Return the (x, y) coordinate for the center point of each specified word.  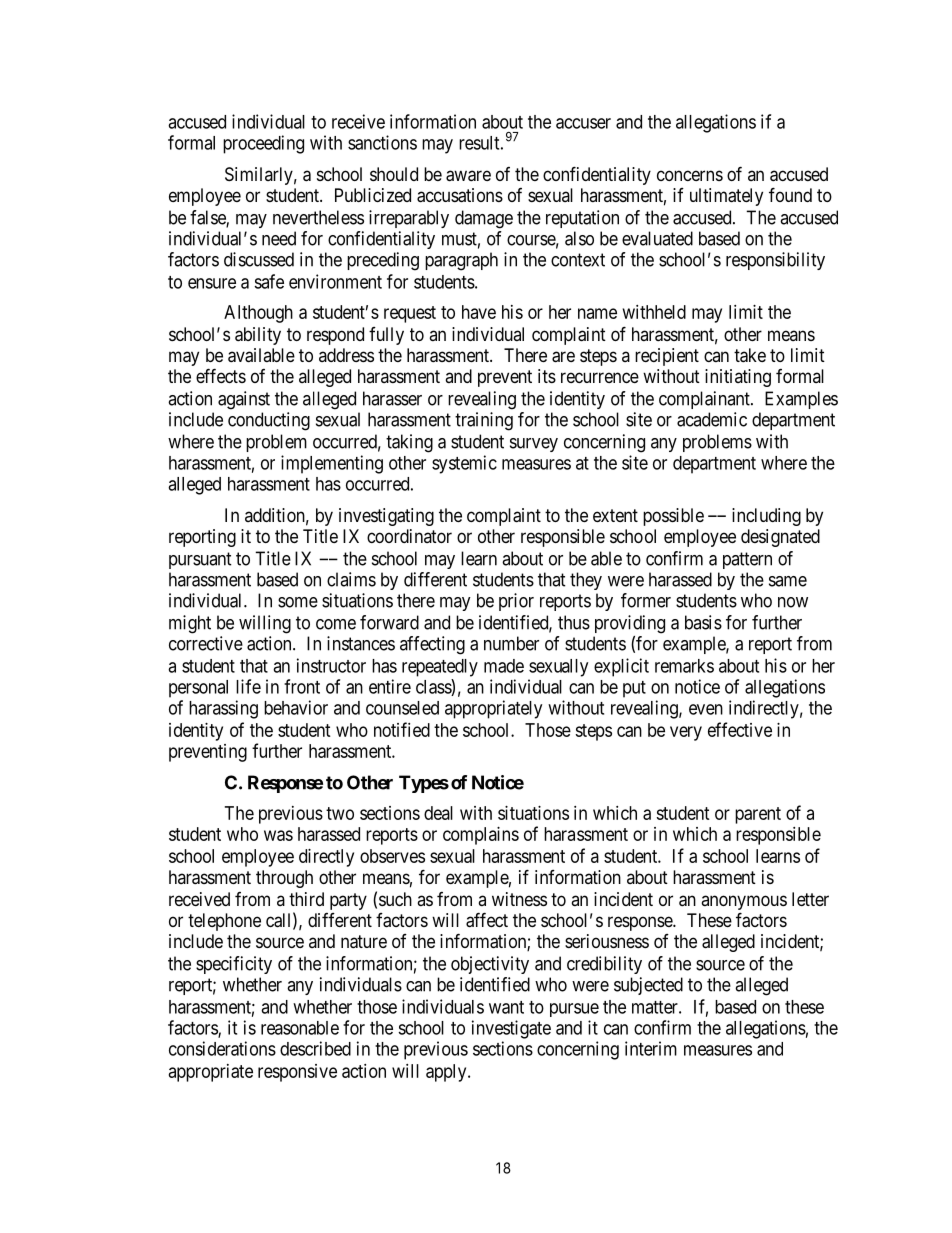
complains (481, 836)
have (479, 312)
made (504, 666)
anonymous (744, 904)
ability (258, 336)
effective (740, 729)
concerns (690, 175)
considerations (222, 1048)
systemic (464, 464)
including (766, 517)
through (284, 879)
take (750, 355)
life (248, 686)
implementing (332, 464)
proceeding (263, 144)
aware (468, 176)
